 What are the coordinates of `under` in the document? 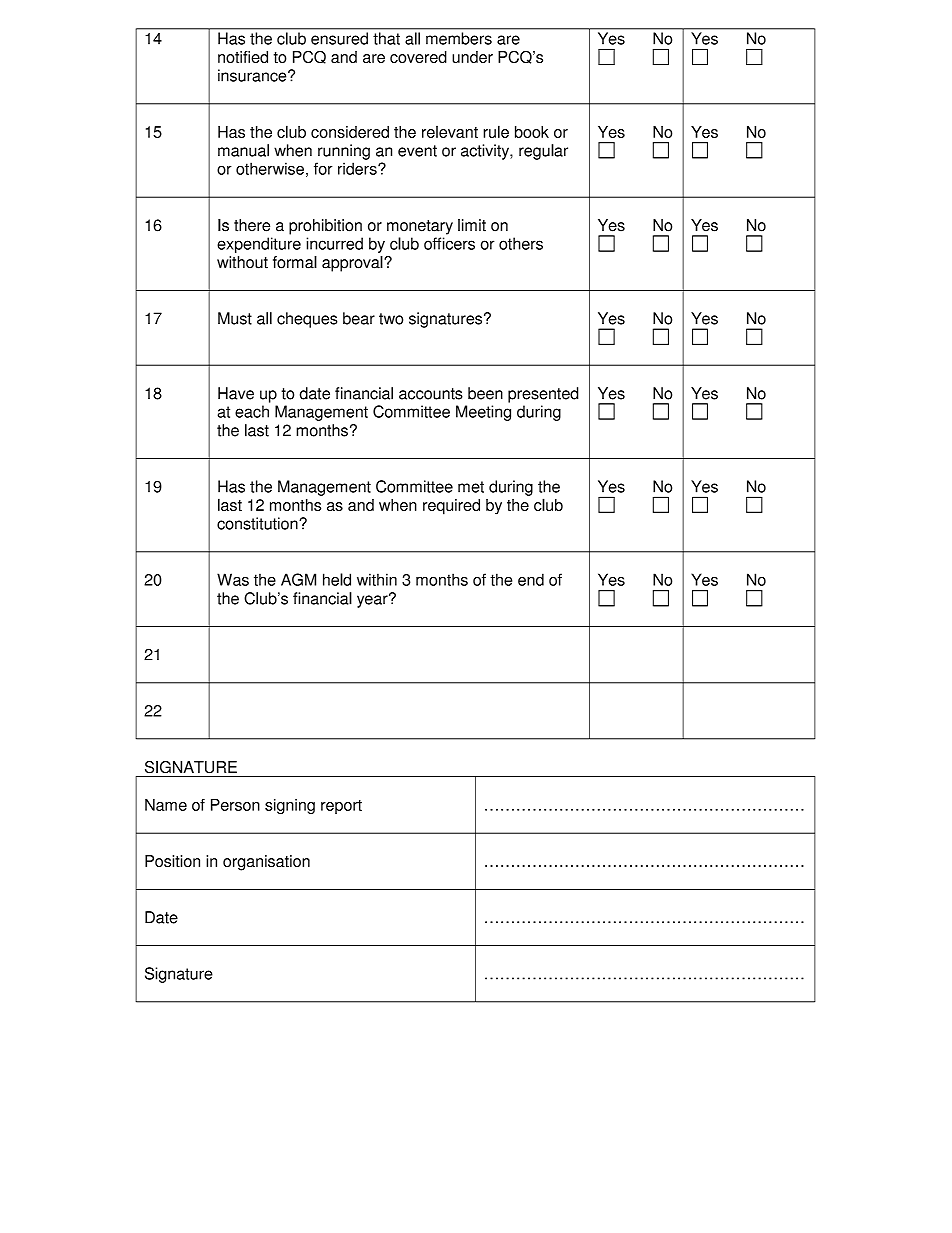 It's located at (472, 57).
